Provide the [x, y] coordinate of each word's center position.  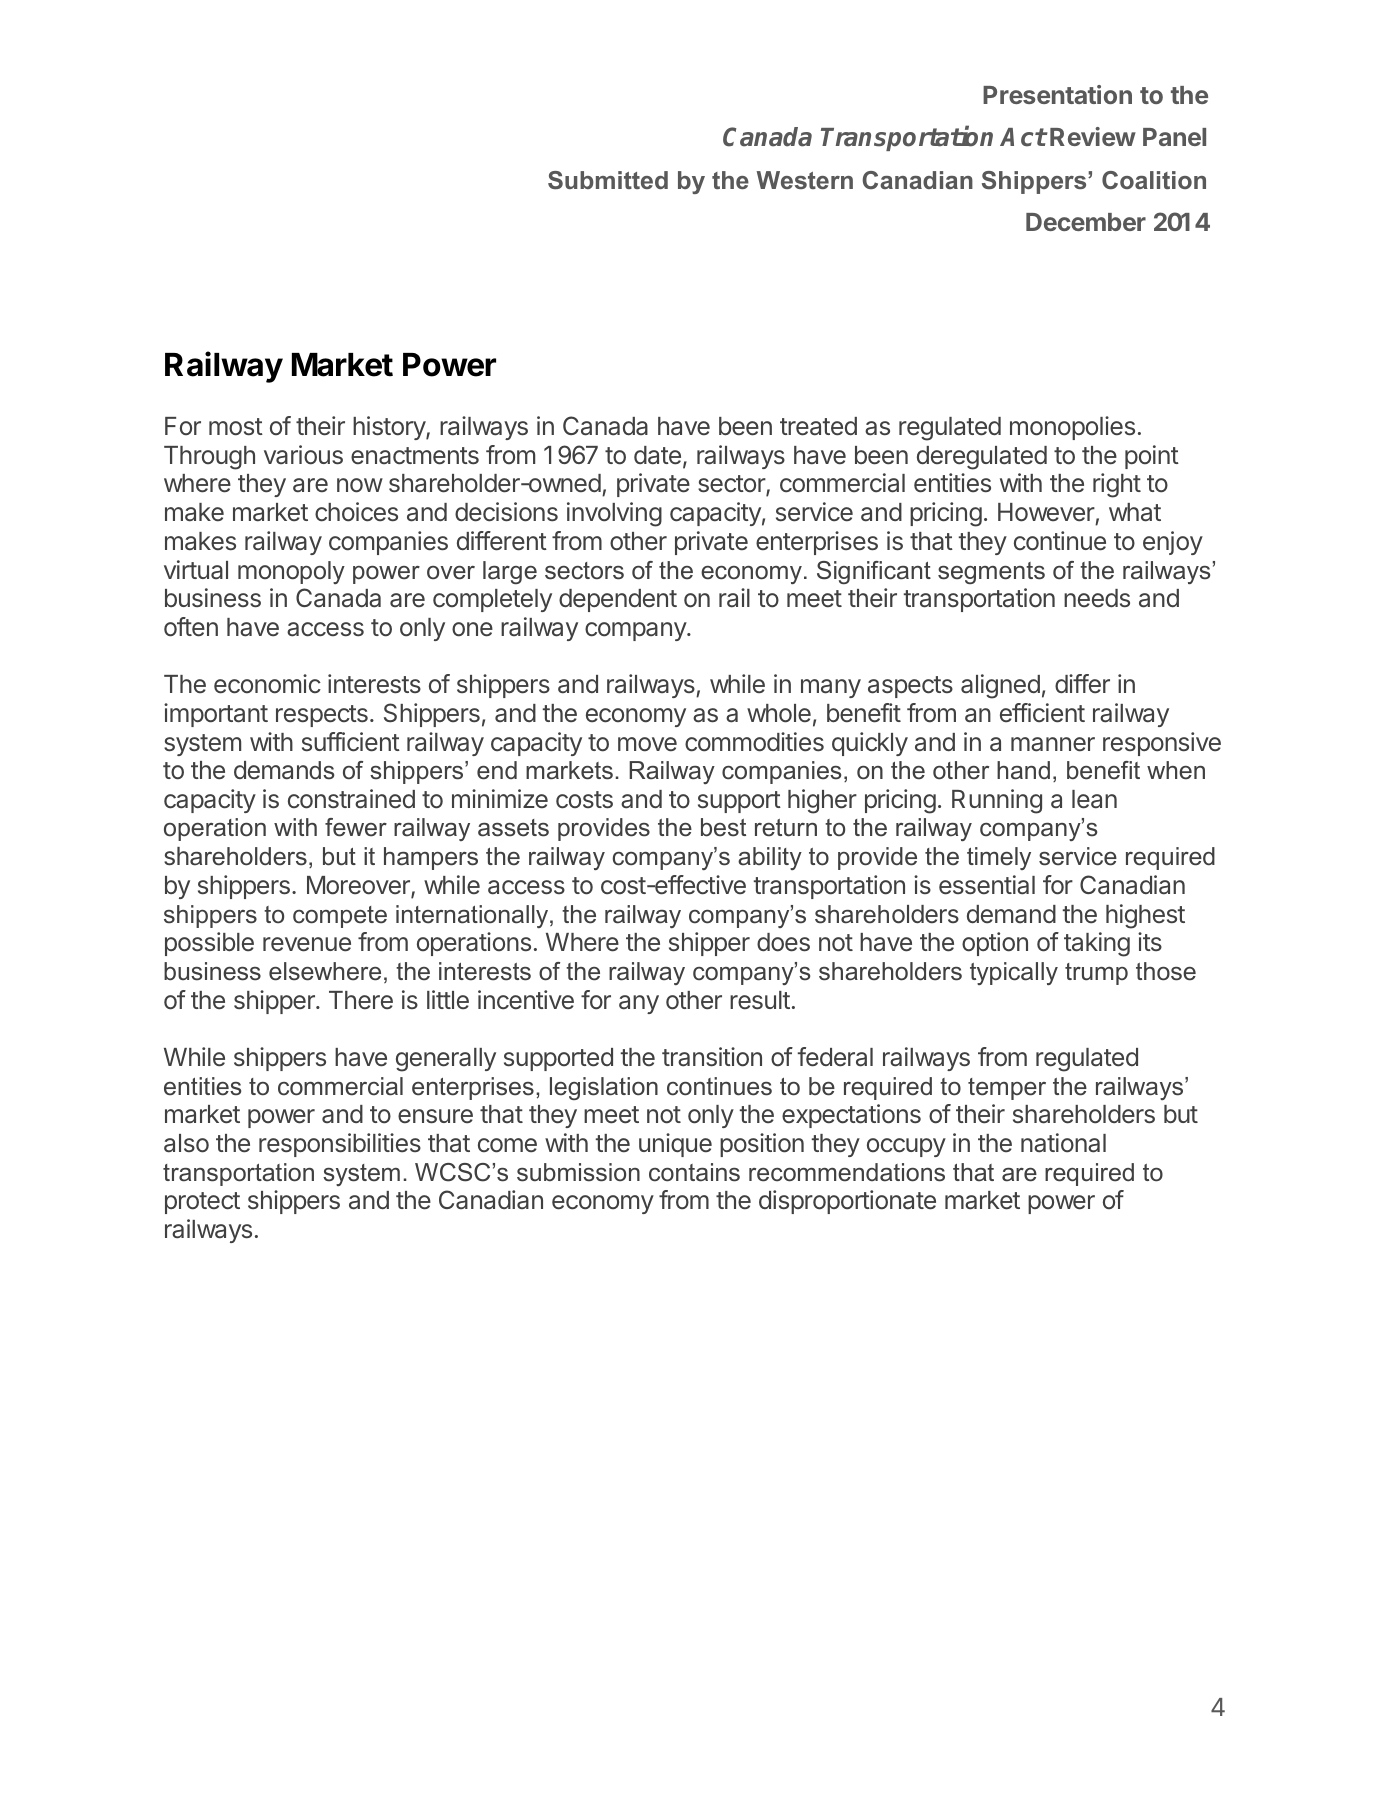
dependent [618, 600]
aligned [1000, 686]
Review [1093, 136]
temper [1007, 1089]
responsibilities [340, 1145]
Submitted [608, 180]
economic [267, 684]
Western [805, 180]
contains [694, 1172]
